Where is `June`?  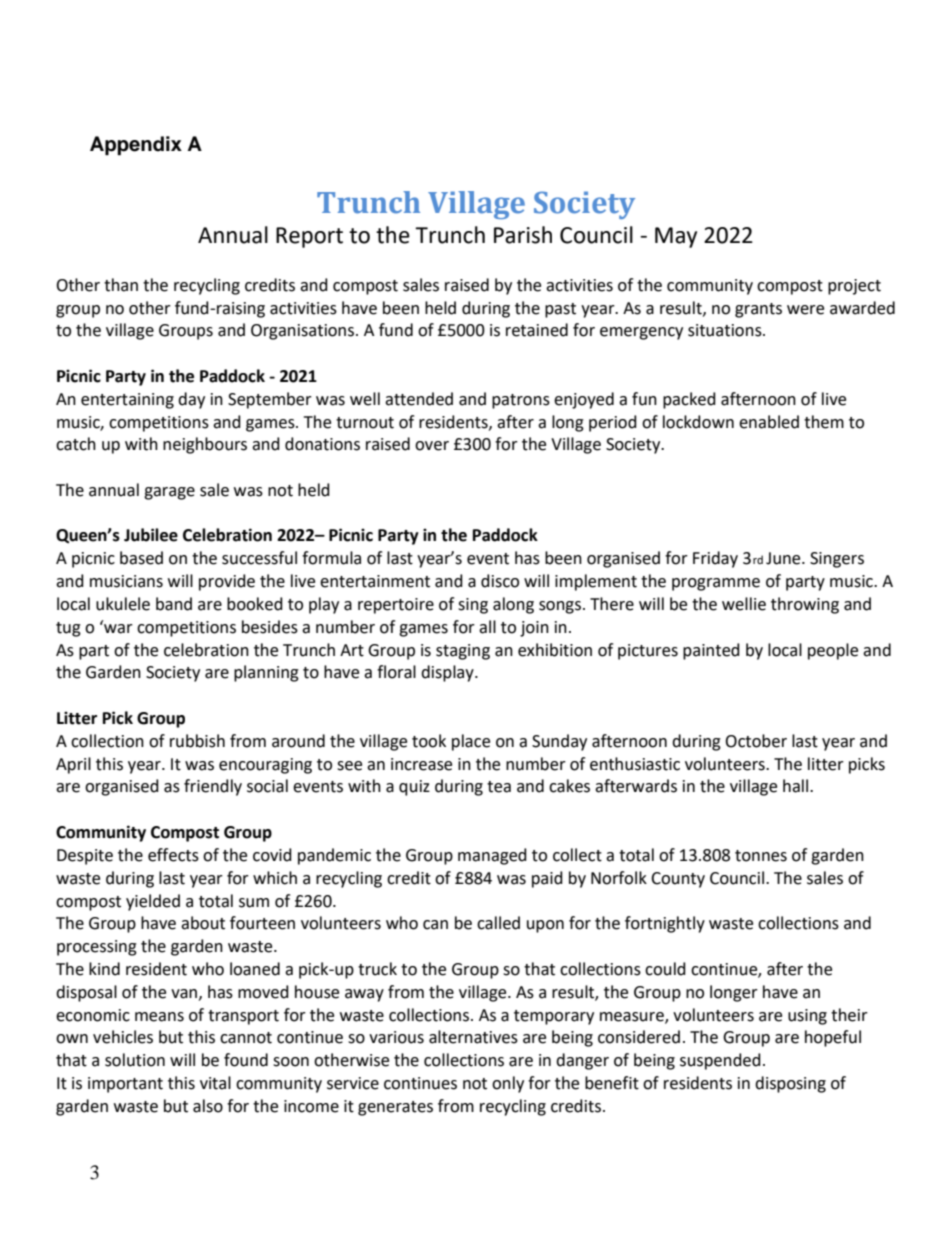
June is located at coordinates (784, 558).
